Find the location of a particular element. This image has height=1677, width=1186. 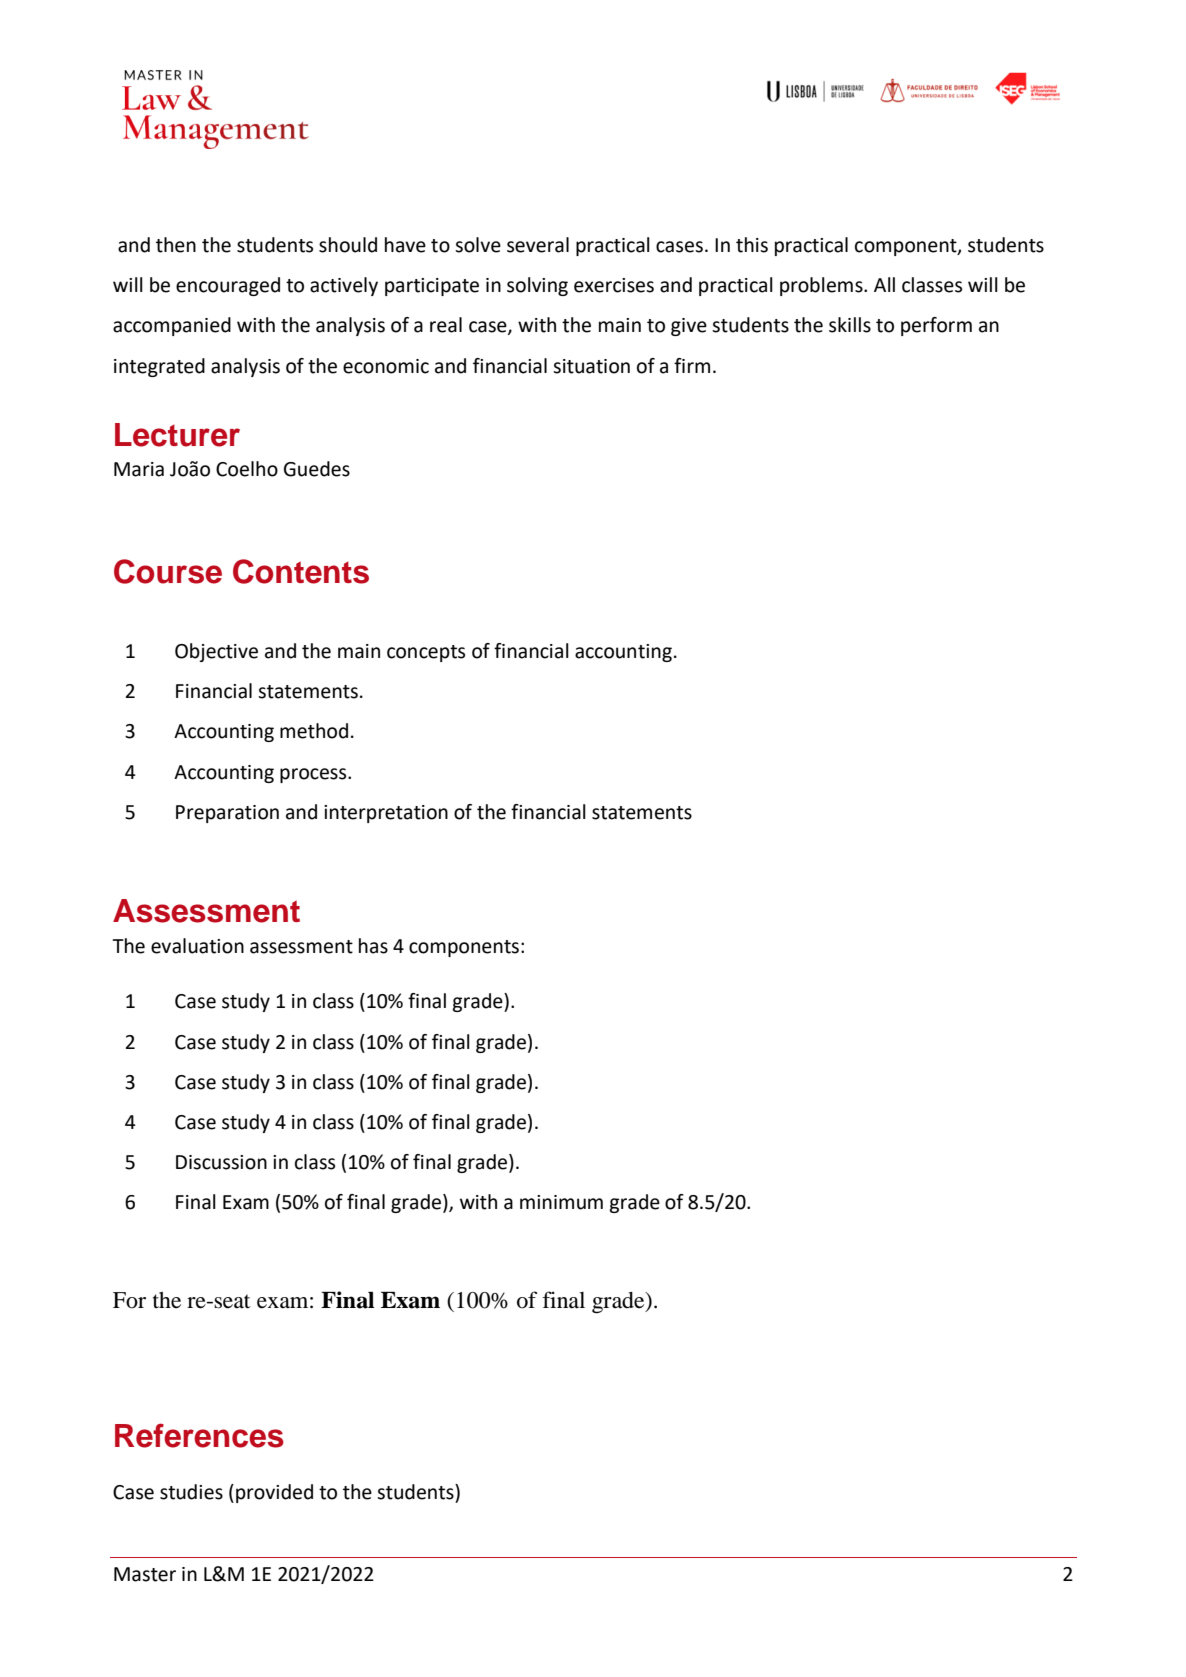

encouraged is located at coordinates (228, 286).
